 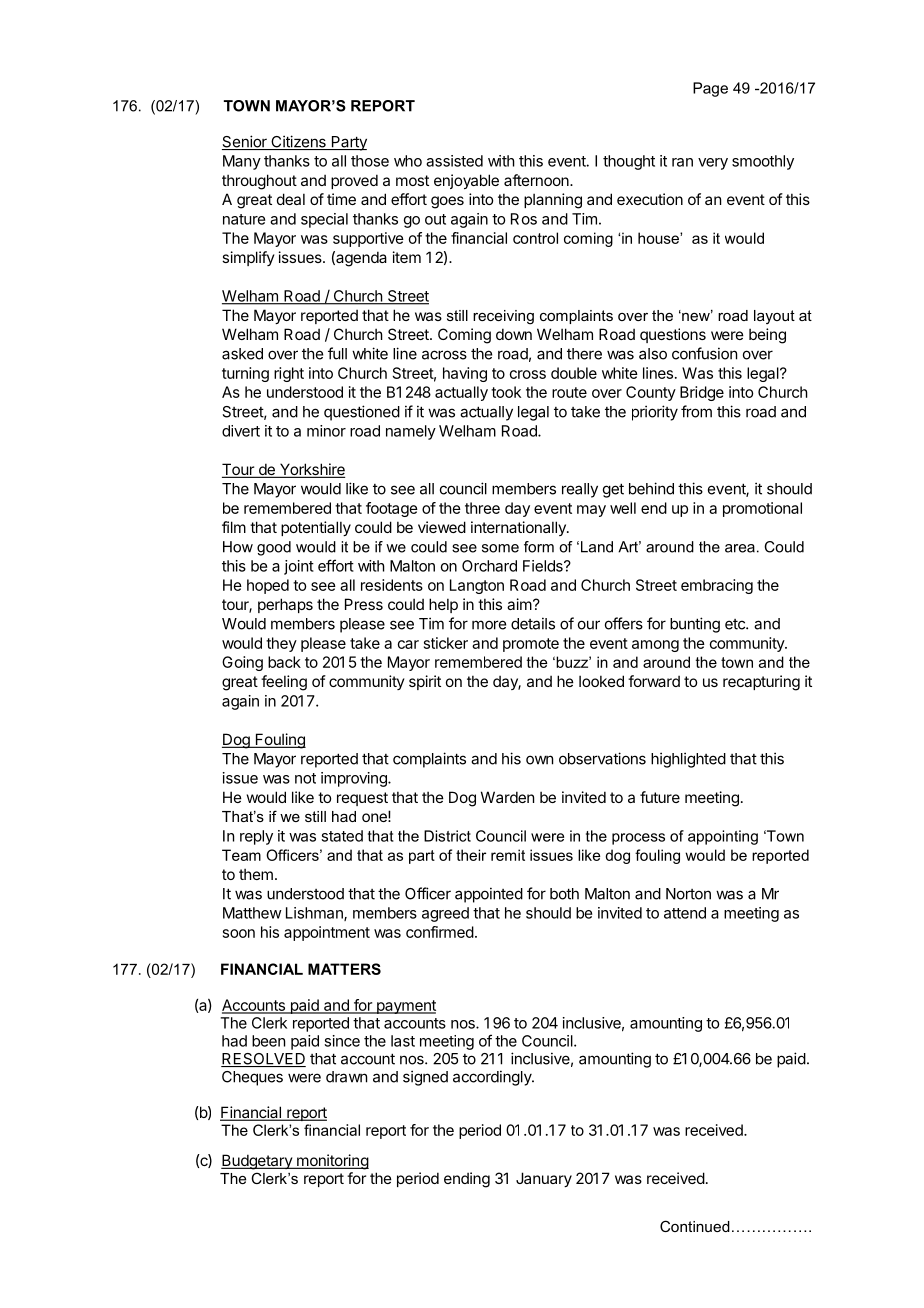 I want to click on appointing, so click(x=723, y=837).
